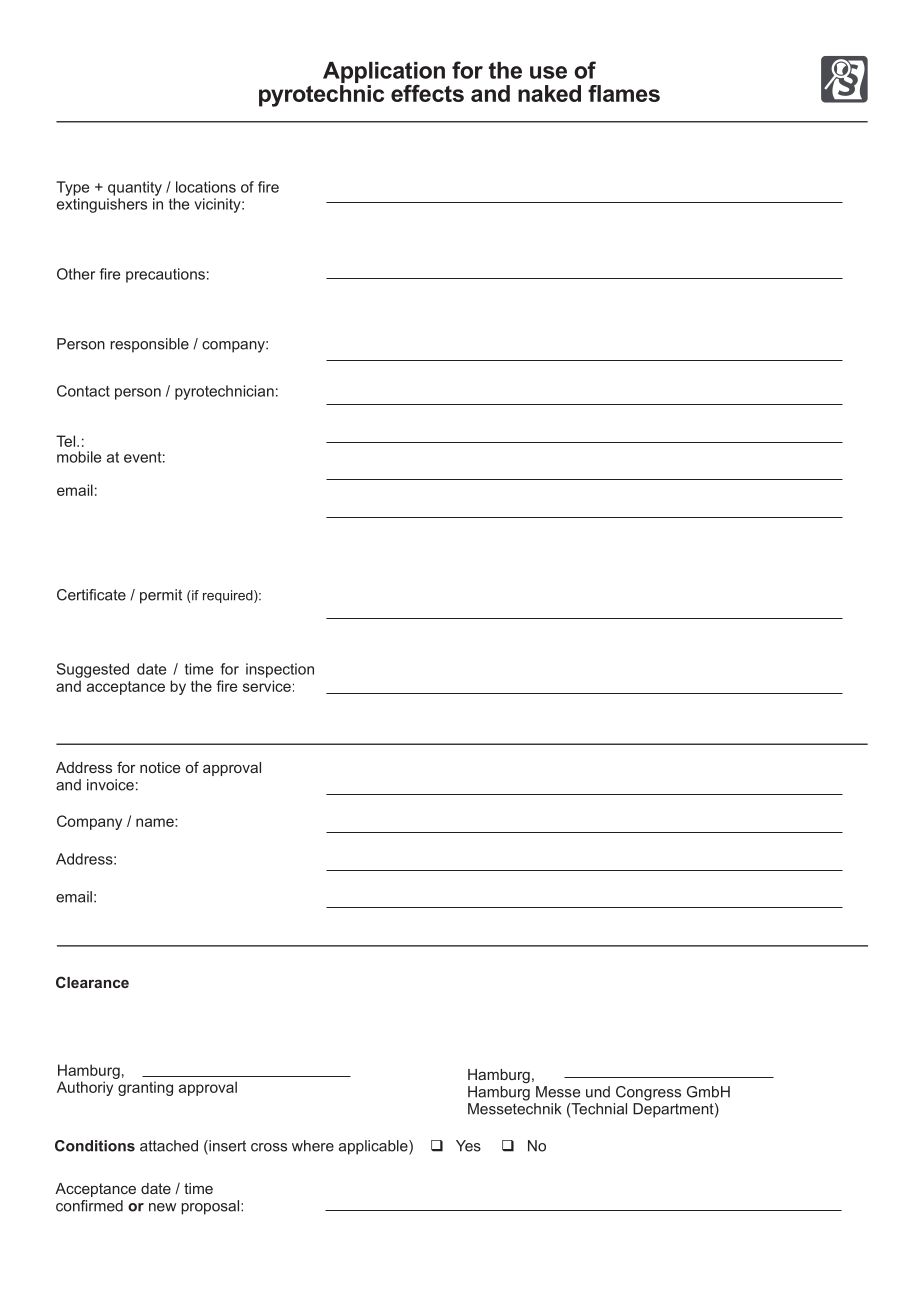 The height and width of the screenshot is (1308, 924). What do you see at coordinates (384, 74) in the screenshot?
I see `Application` at bounding box center [384, 74].
